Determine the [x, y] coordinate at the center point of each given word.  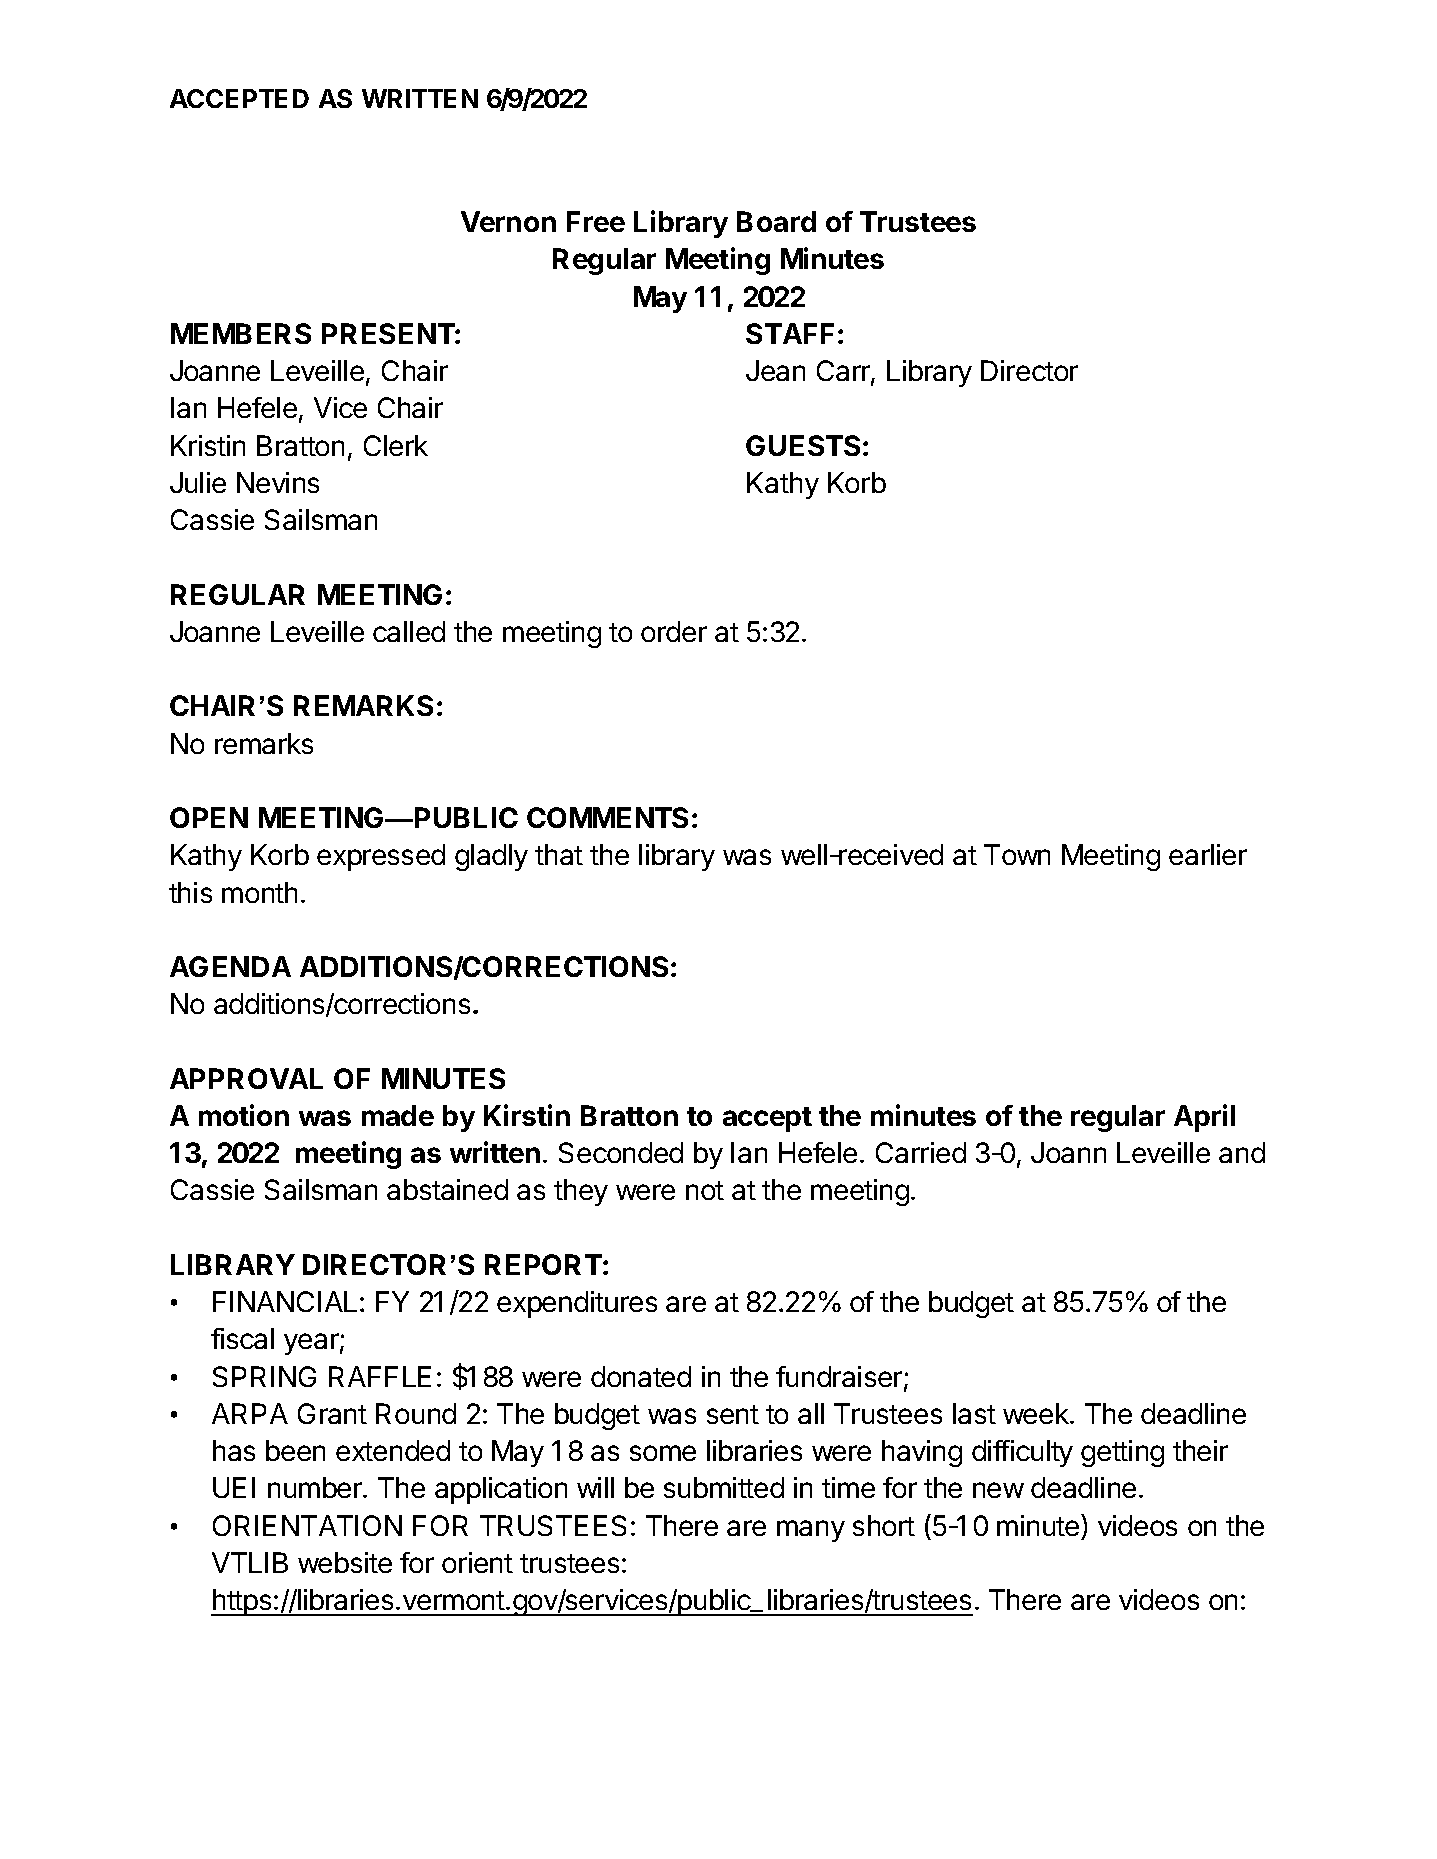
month [259, 892]
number [316, 1487]
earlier [1208, 854]
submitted [724, 1487]
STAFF [790, 333]
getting [1122, 1453]
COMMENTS [607, 817]
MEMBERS [241, 333]
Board [776, 221]
